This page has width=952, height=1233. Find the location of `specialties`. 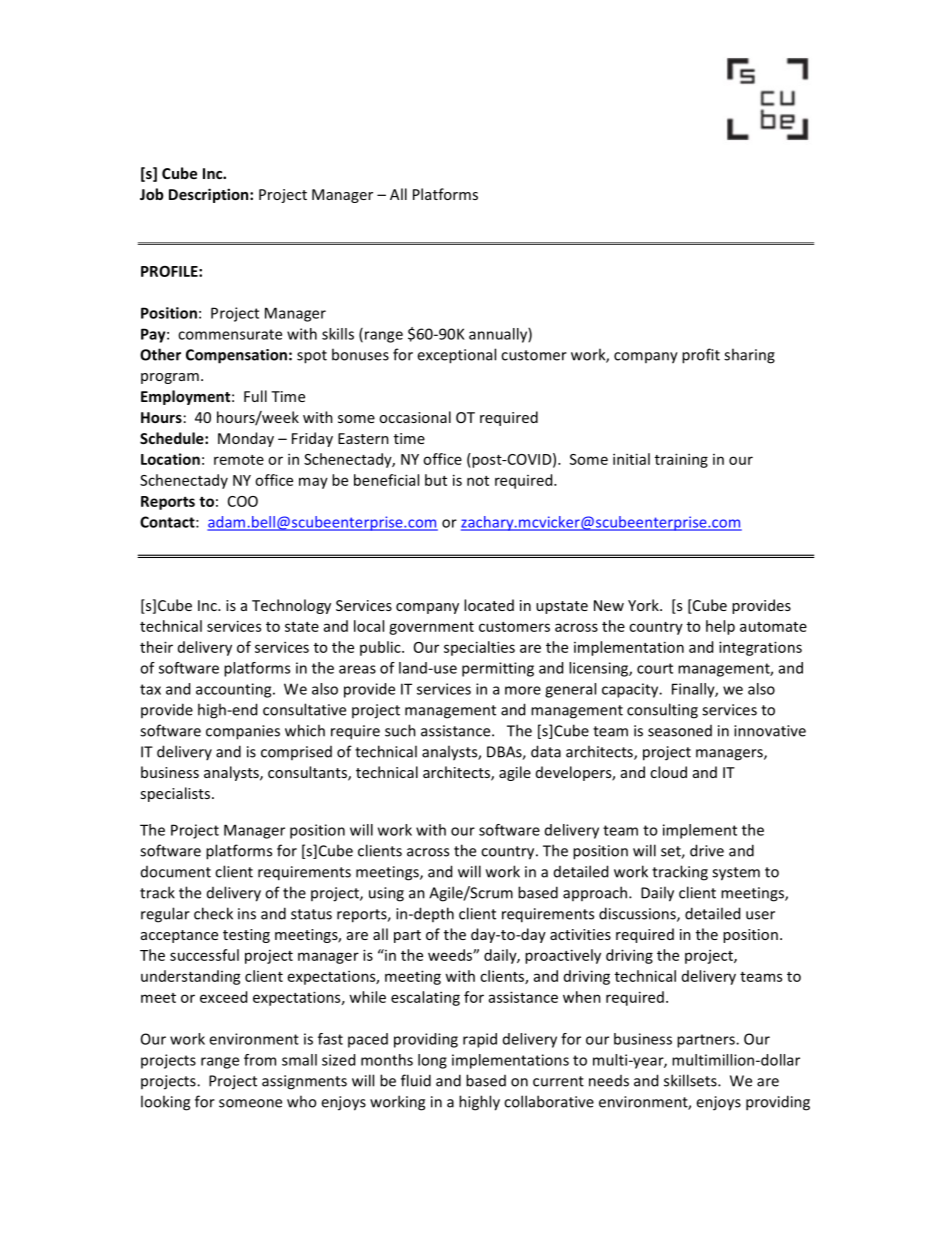

specialties is located at coordinates (479, 648).
